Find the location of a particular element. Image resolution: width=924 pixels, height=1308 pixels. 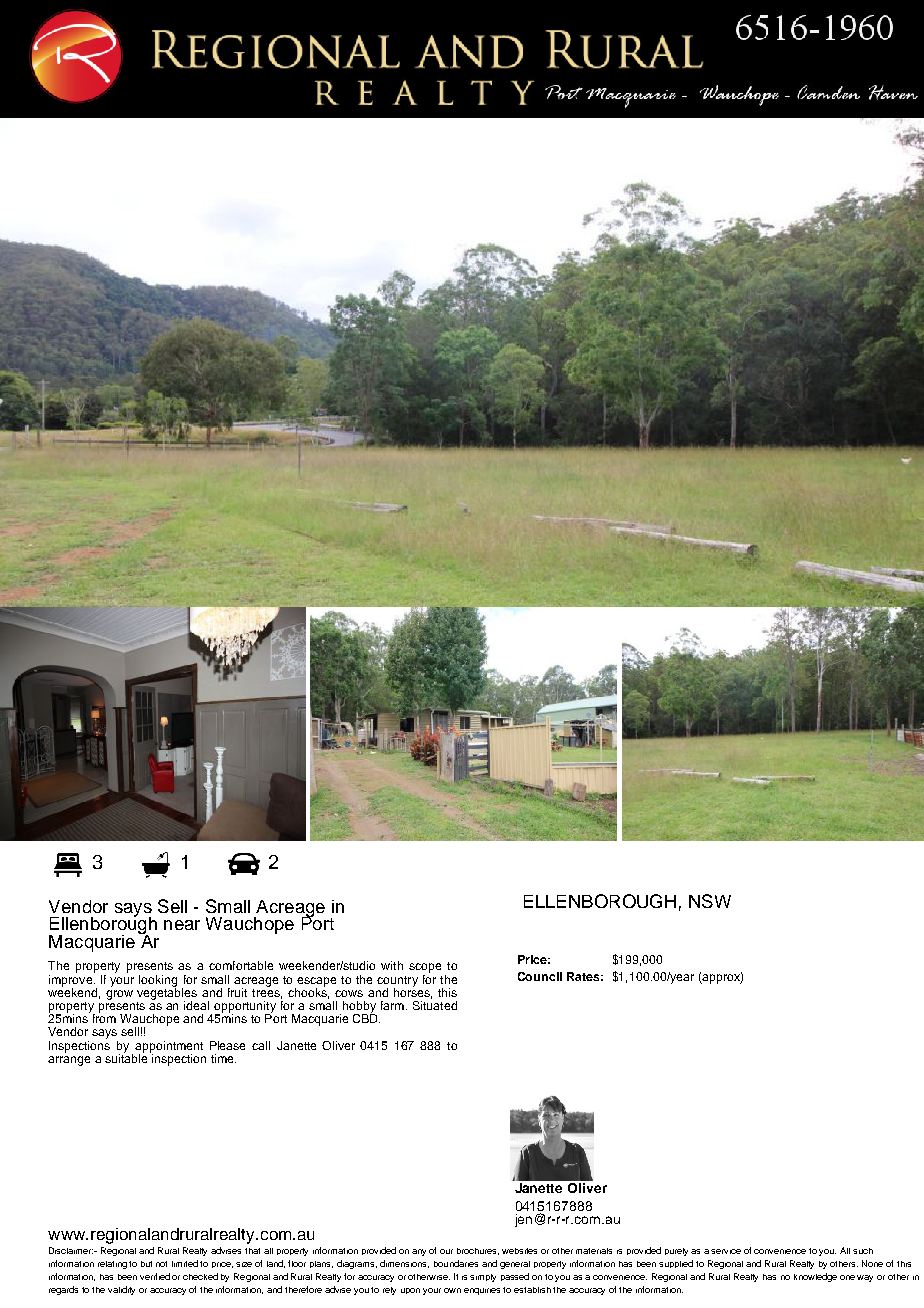

NSW is located at coordinates (710, 901).
